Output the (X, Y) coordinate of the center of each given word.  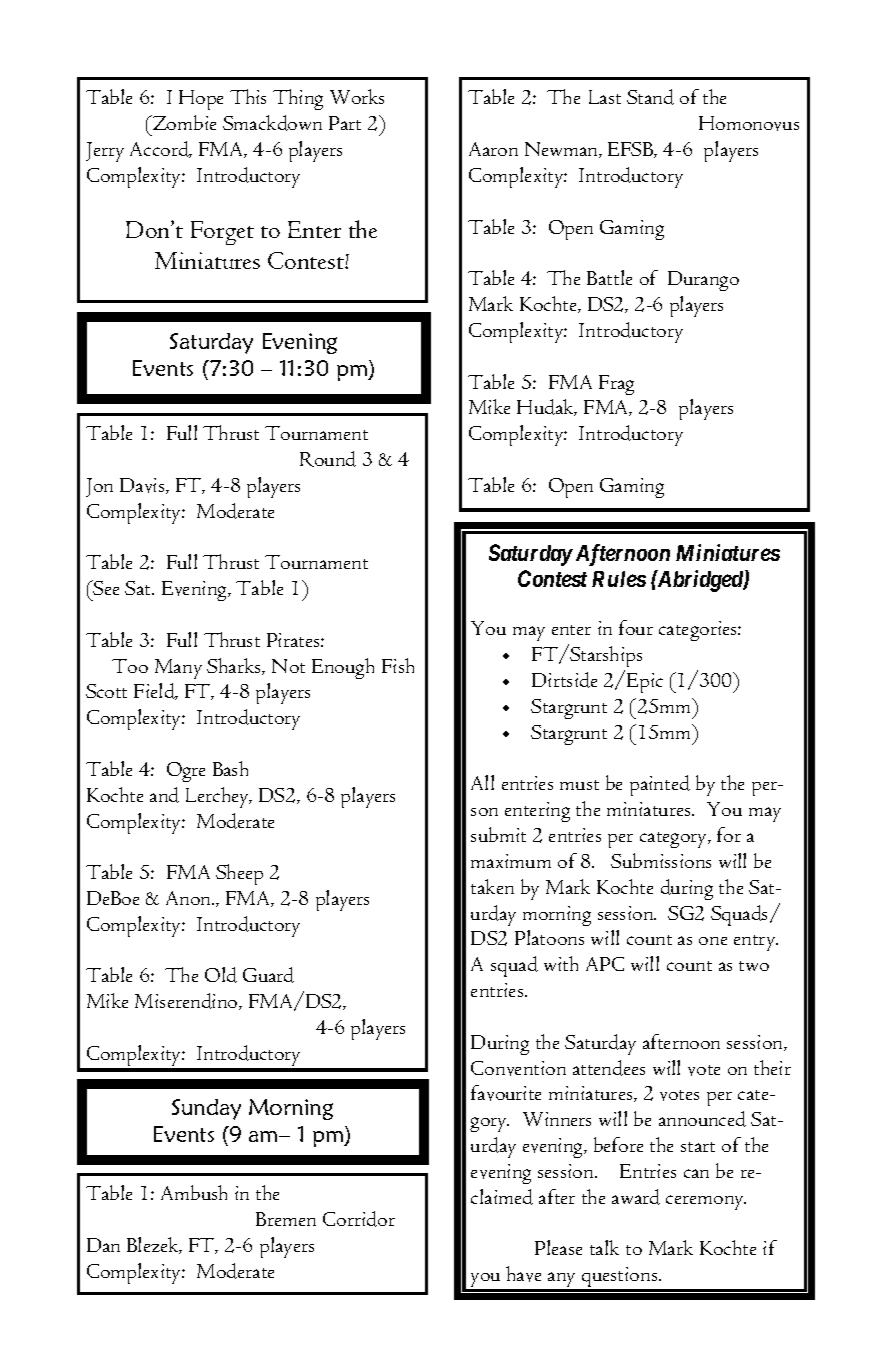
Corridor (359, 1219)
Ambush (194, 1192)
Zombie (183, 122)
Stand (650, 97)
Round (328, 459)
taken (492, 886)
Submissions (661, 860)
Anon (189, 898)
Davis (143, 486)
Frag (616, 385)
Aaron (493, 149)
